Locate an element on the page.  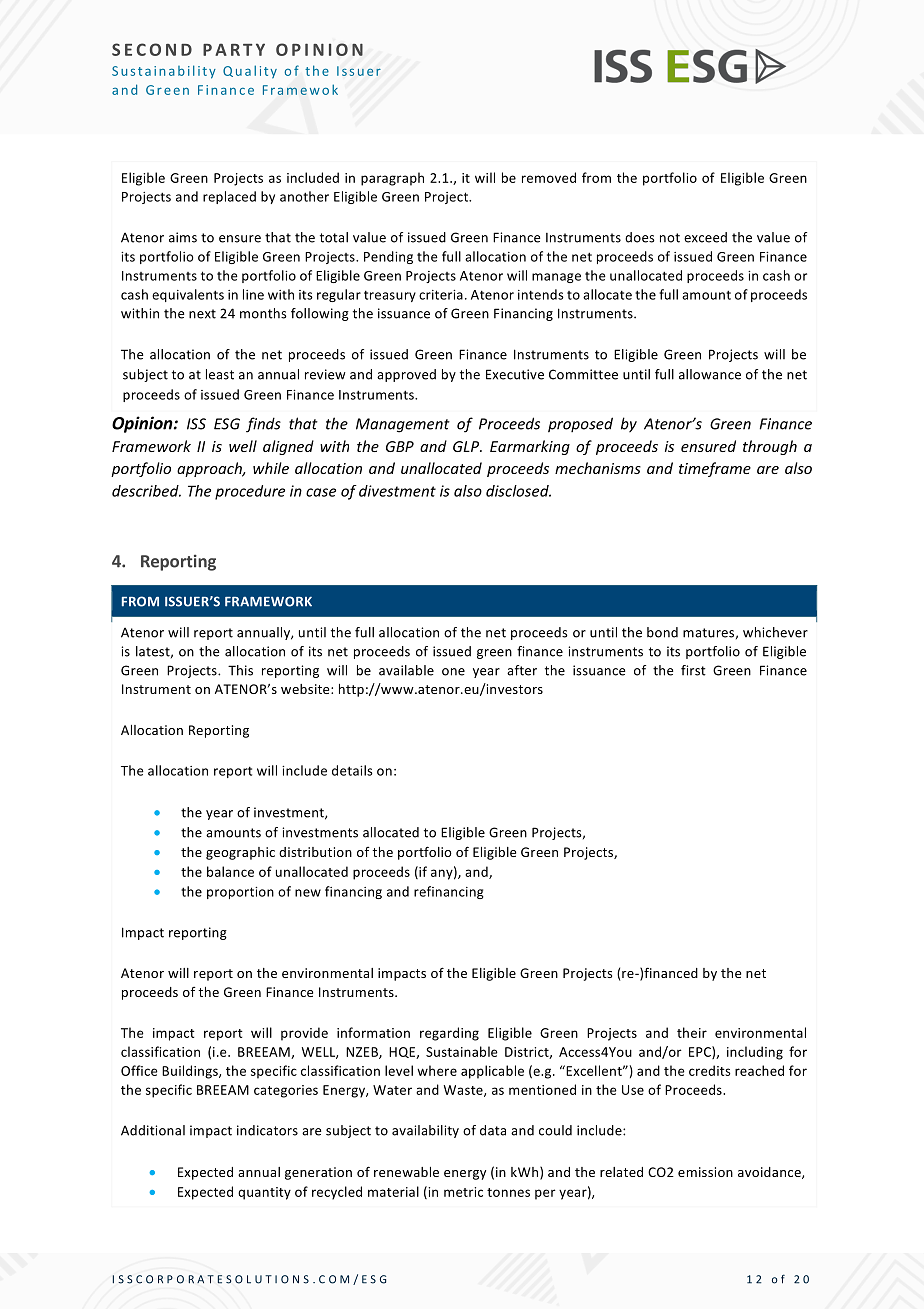
emission is located at coordinates (705, 1172).
